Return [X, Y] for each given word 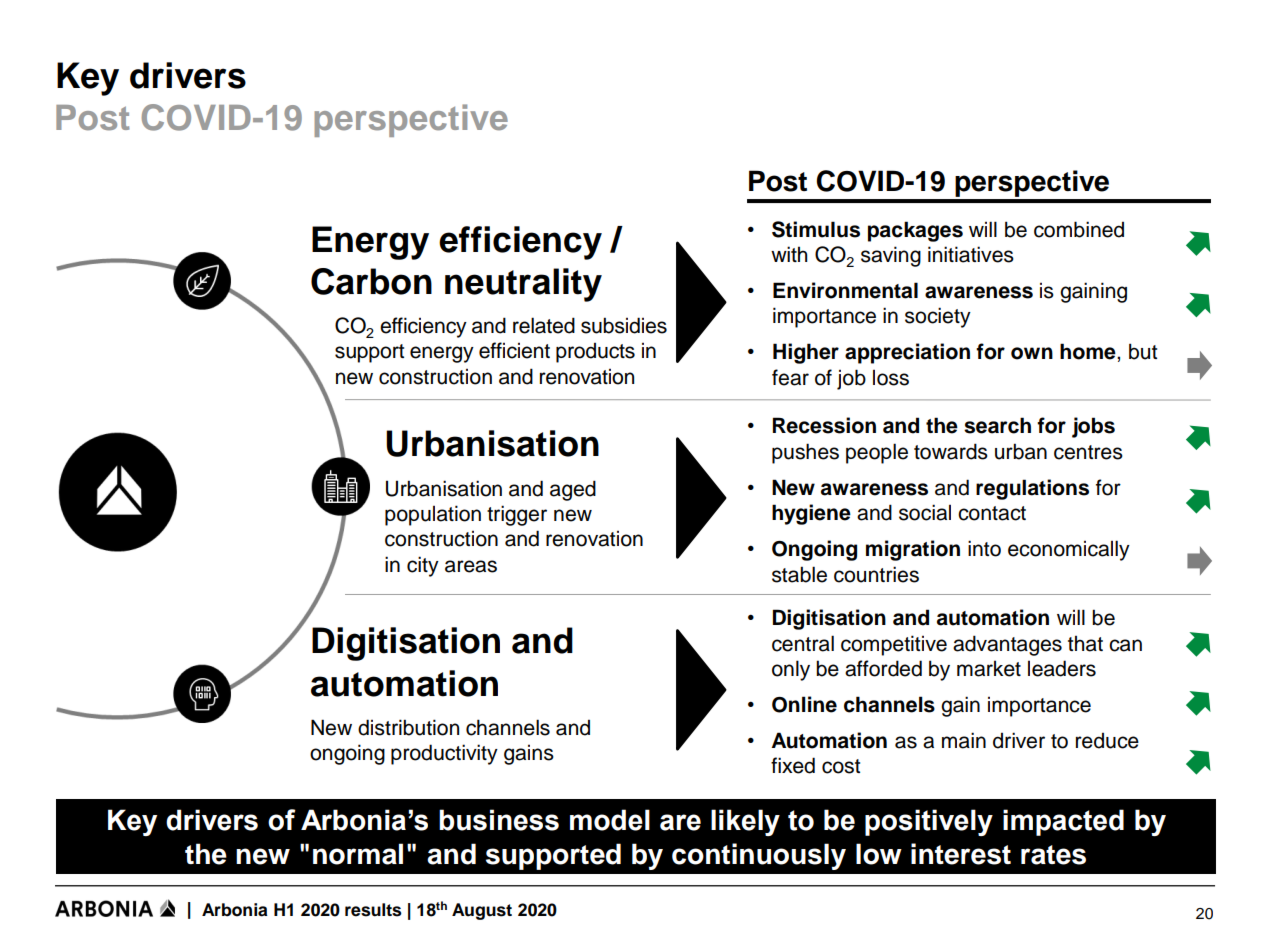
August [482, 911]
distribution [408, 727]
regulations [1032, 489]
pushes [805, 453]
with [789, 254]
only [791, 670]
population [433, 515]
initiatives [971, 254]
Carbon [371, 281]
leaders [1062, 668]
